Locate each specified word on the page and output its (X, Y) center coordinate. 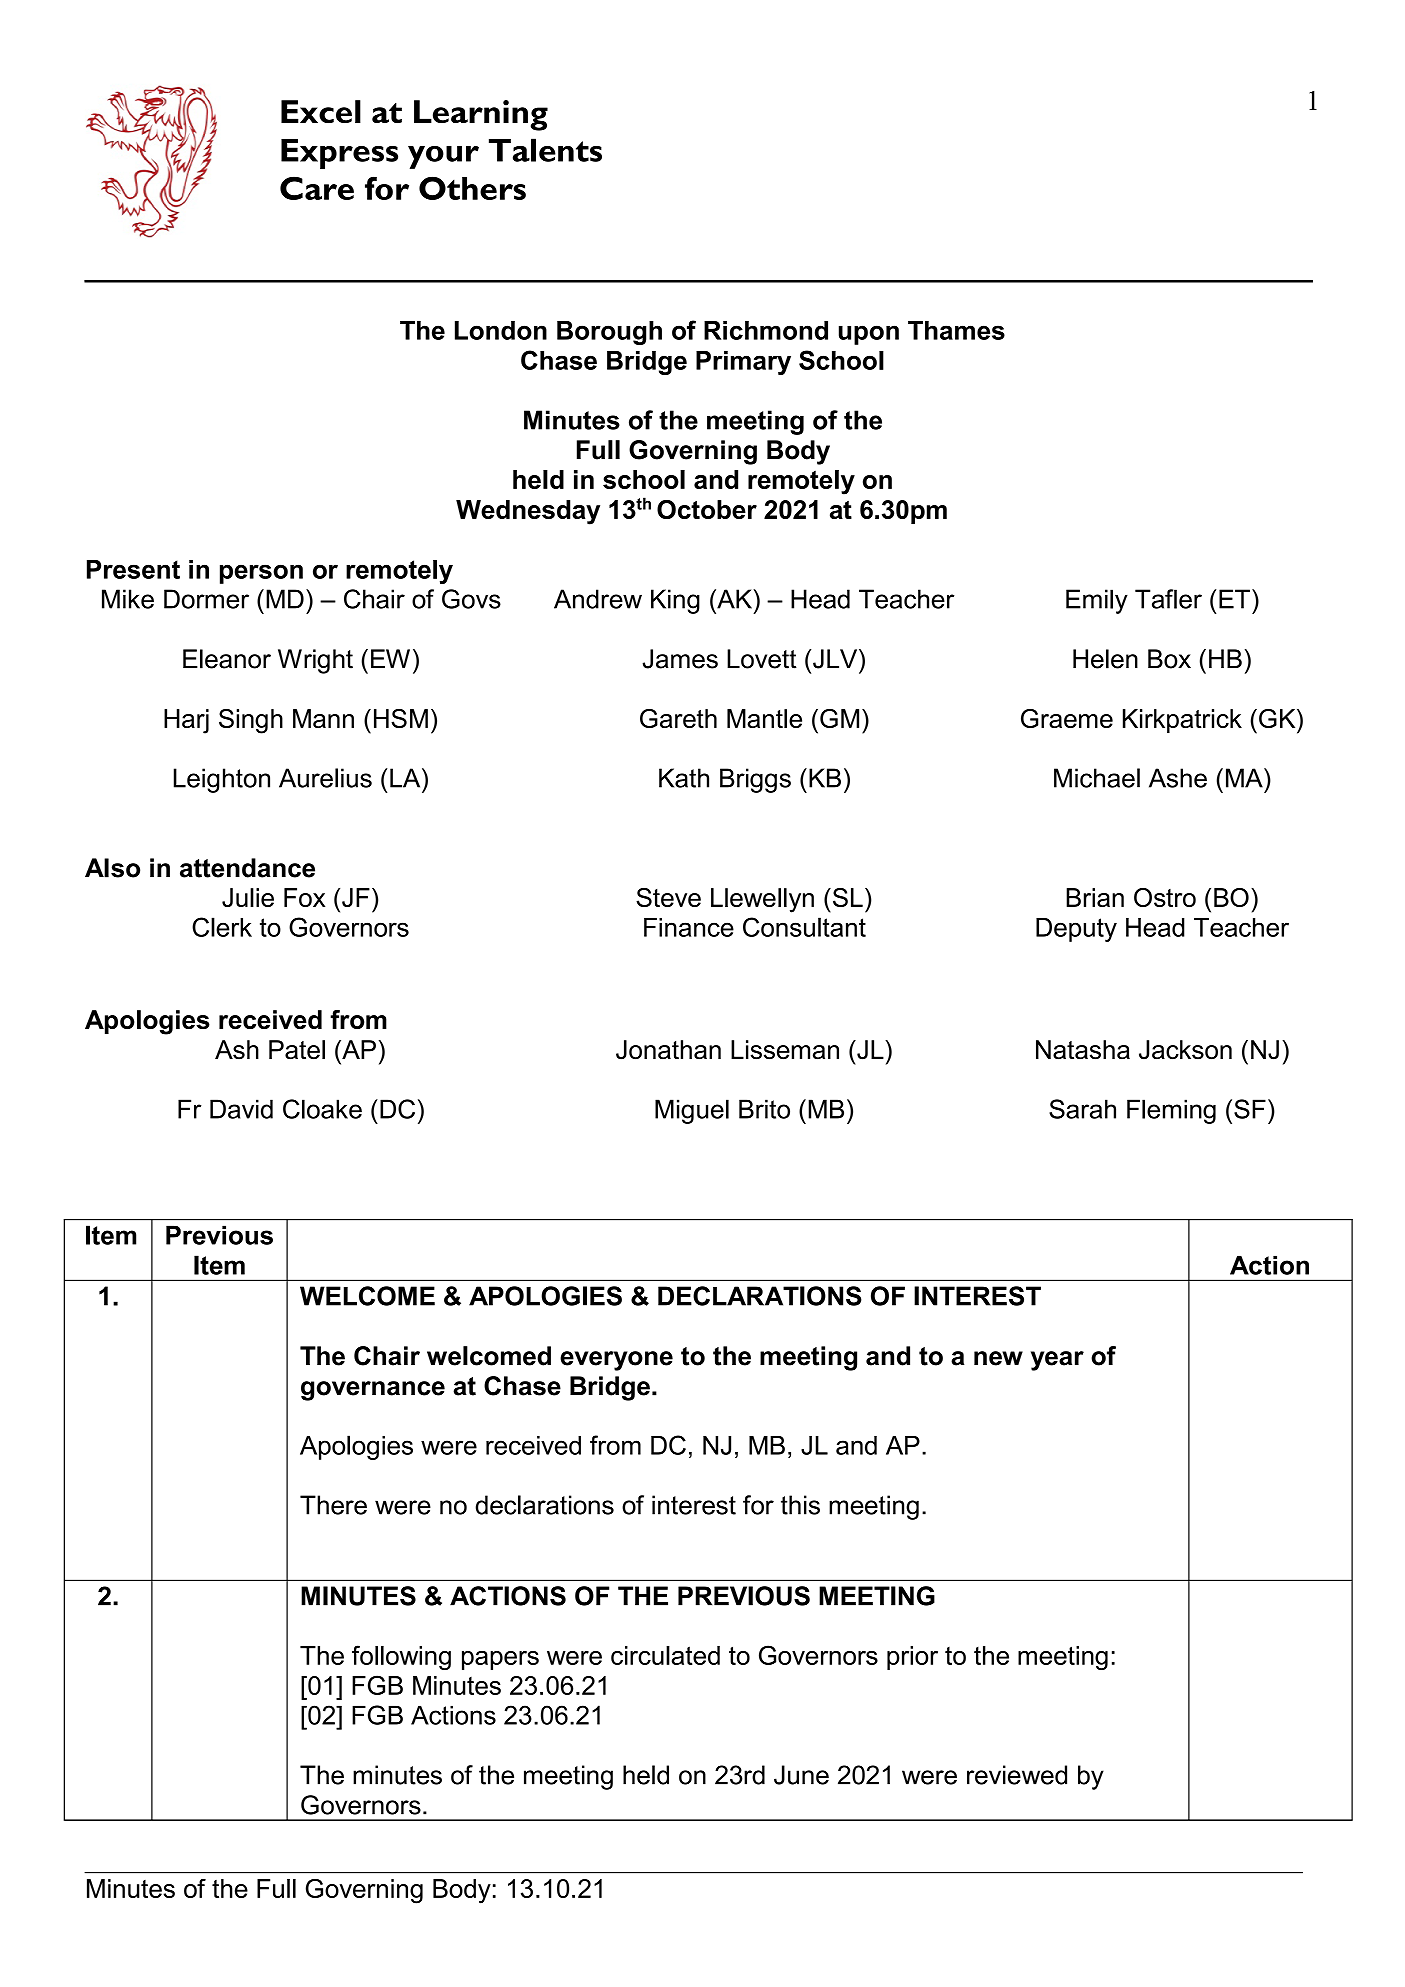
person (261, 574)
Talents (545, 150)
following (401, 1657)
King (675, 601)
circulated (665, 1655)
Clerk (222, 927)
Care (317, 188)
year (1057, 1361)
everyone (616, 1361)
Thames (956, 330)
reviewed (1017, 1775)
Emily (1097, 601)
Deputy (1076, 930)
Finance (689, 927)
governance (373, 1391)
